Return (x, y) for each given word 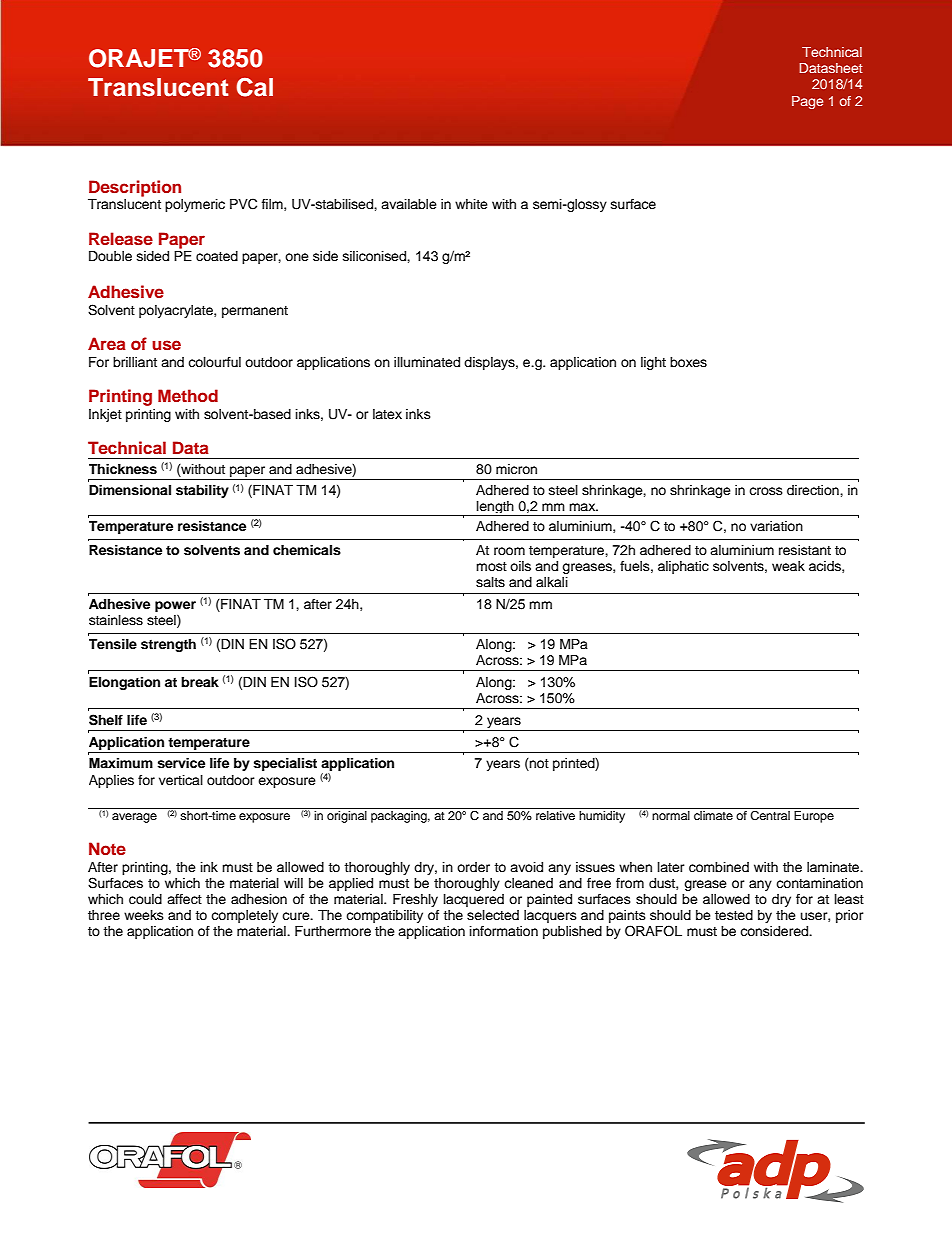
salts (490, 582)
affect (184, 899)
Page (807, 102)
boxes (688, 362)
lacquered (474, 900)
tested (734, 915)
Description (135, 188)
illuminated (427, 362)
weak (788, 566)
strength (168, 645)
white (471, 204)
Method (188, 395)
